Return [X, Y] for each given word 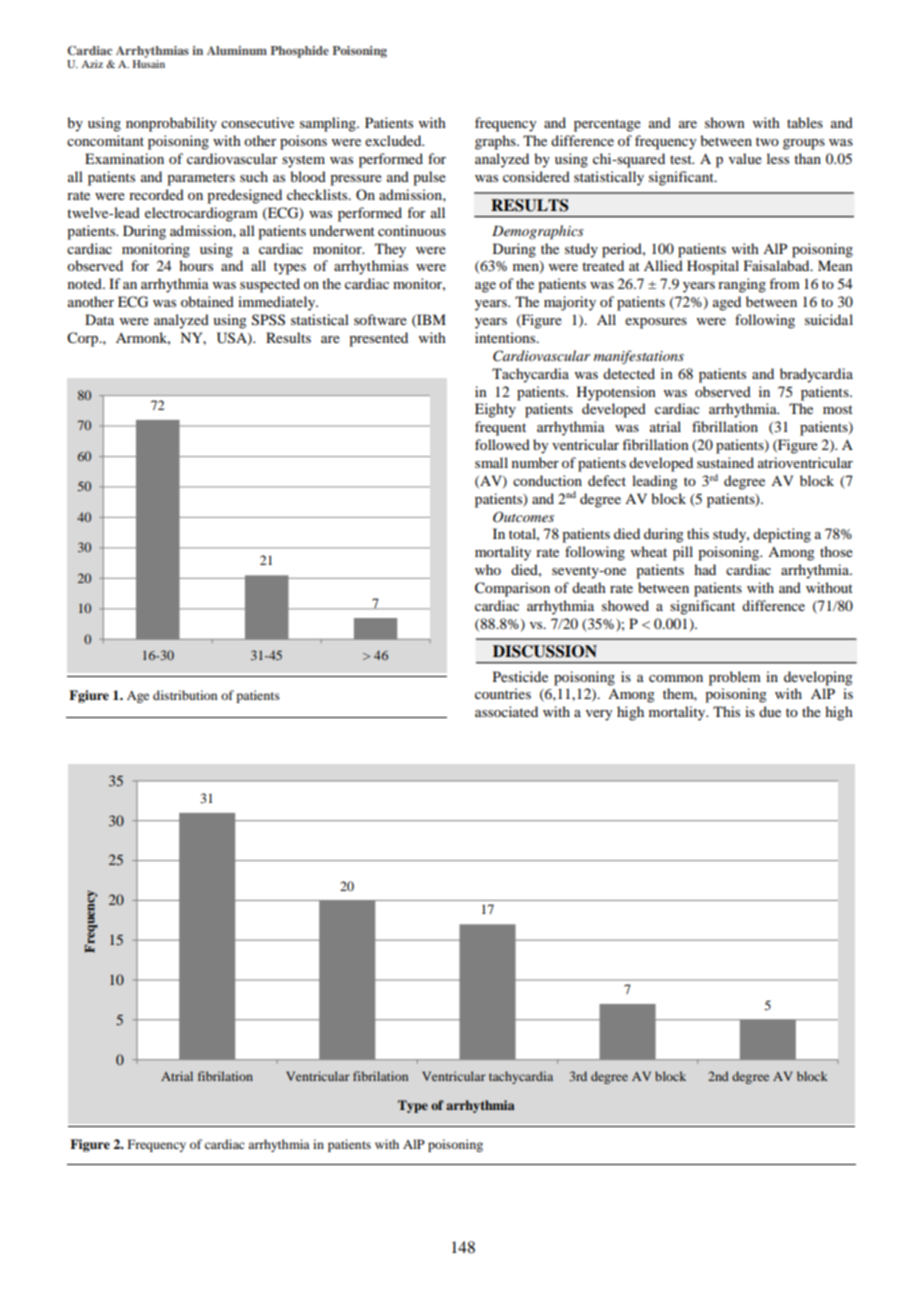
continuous [412, 230]
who [488, 569]
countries [503, 693]
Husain [149, 64]
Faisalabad [778, 265]
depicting [782, 535]
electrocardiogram [201, 214]
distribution [185, 695]
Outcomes [523, 517]
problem [735, 678]
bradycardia [816, 375]
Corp [84, 339]
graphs [496, 142]
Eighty [495, 410]
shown [725, 122]
